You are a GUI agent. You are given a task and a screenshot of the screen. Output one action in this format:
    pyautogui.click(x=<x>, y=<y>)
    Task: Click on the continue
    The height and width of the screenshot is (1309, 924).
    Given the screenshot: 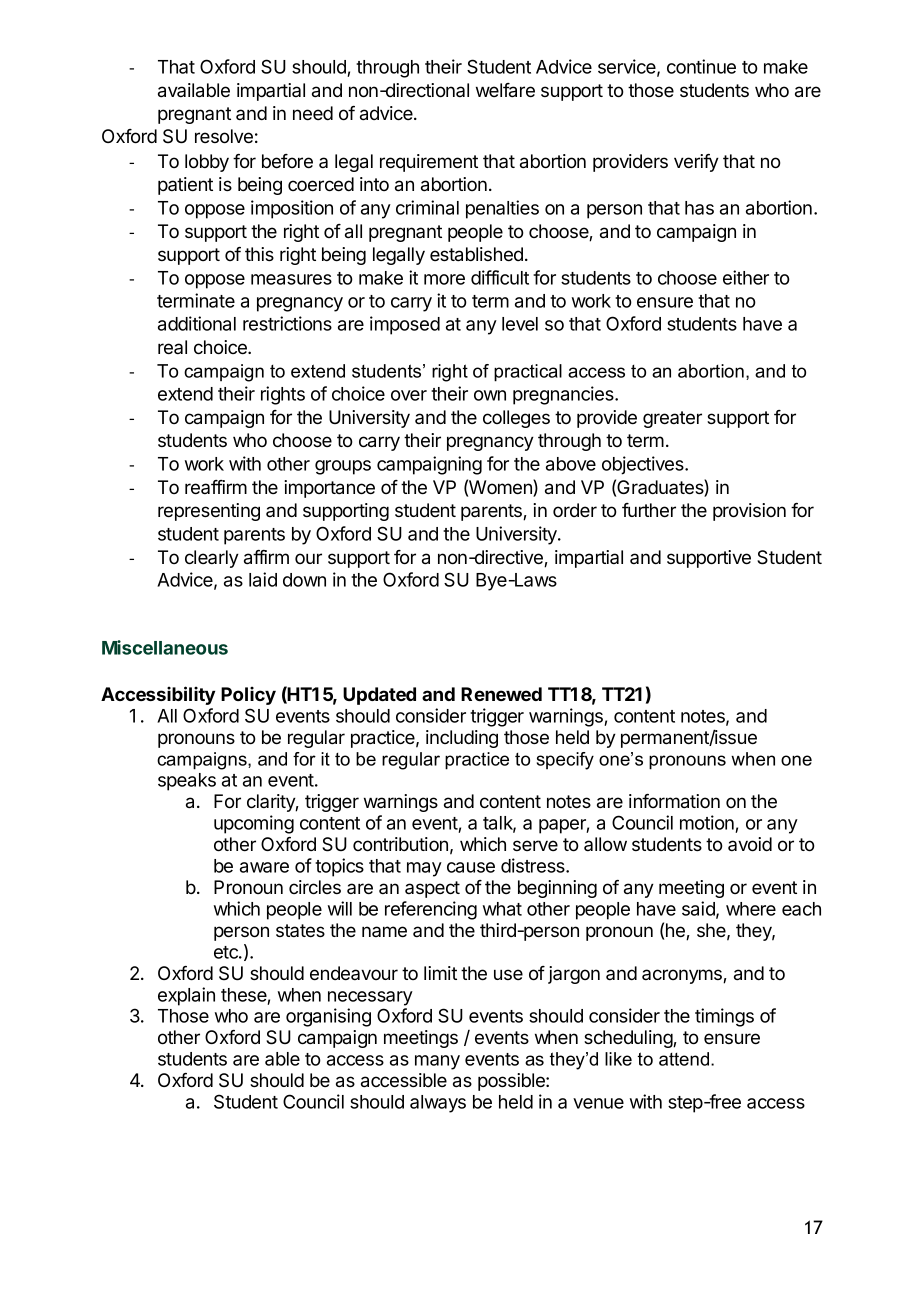 What is the action you would take?
    pyautogui.click(x=701, y=66)
